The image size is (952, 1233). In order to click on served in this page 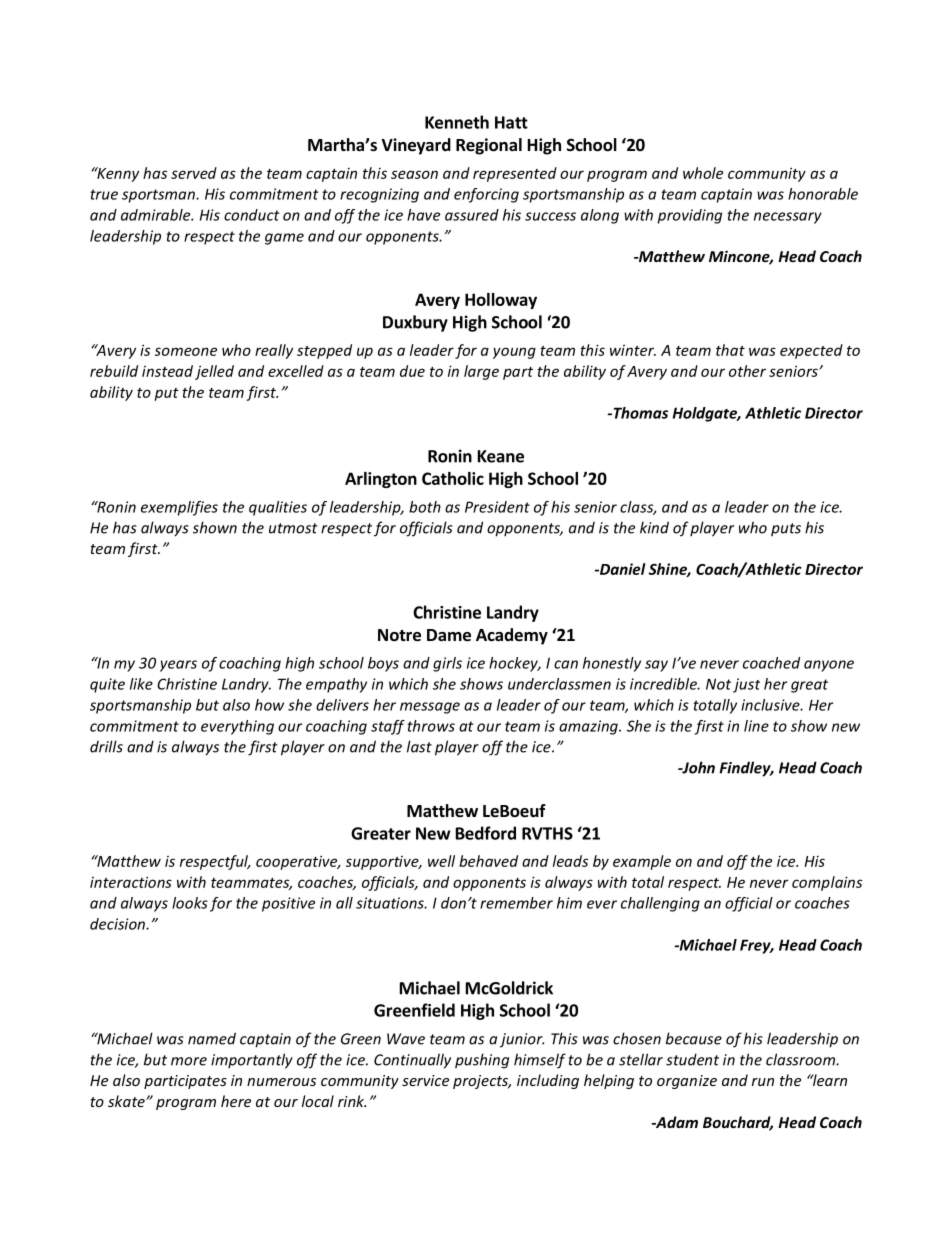, I will do `click(194, 173)`.
